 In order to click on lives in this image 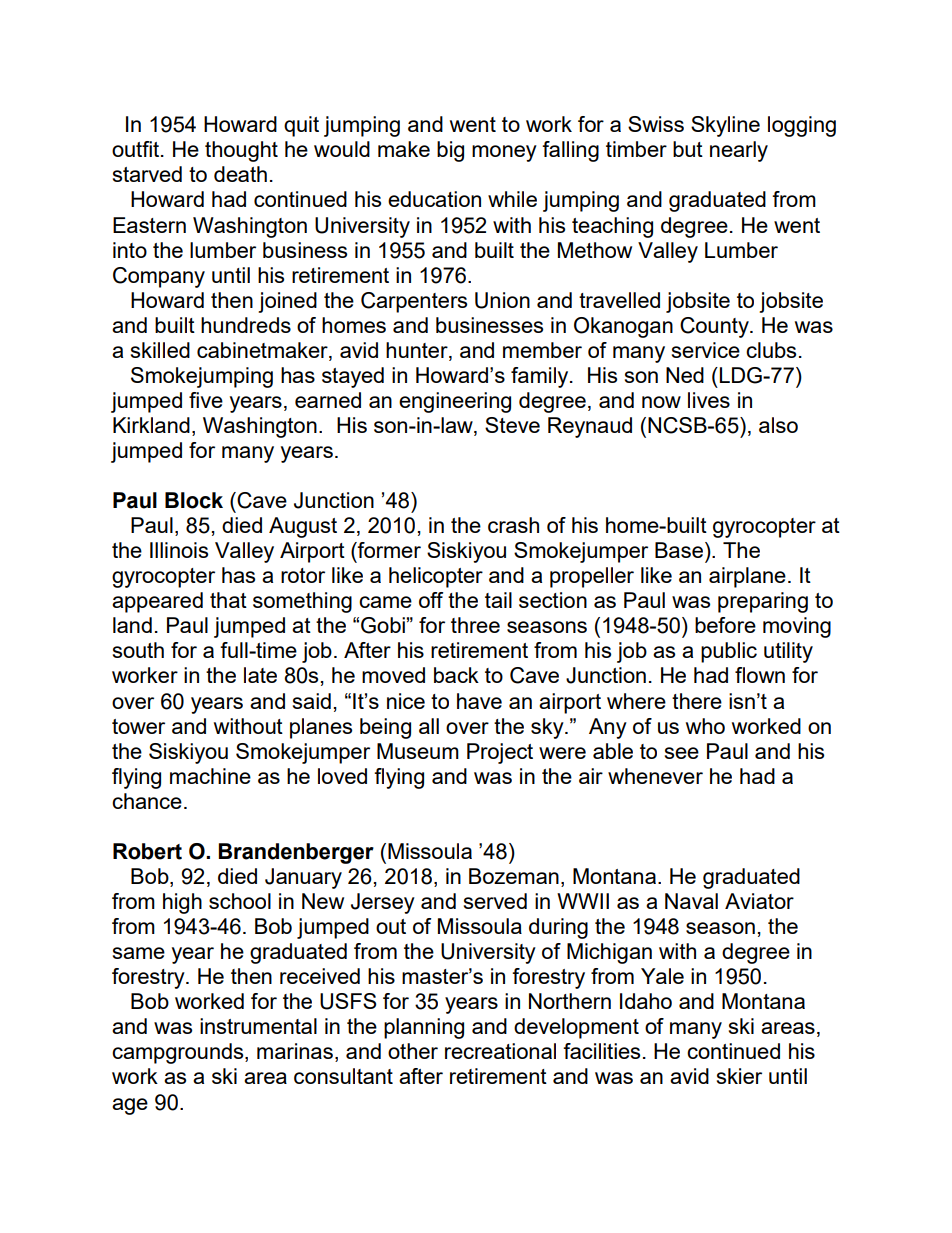, I will do `click(709, 400)`.
